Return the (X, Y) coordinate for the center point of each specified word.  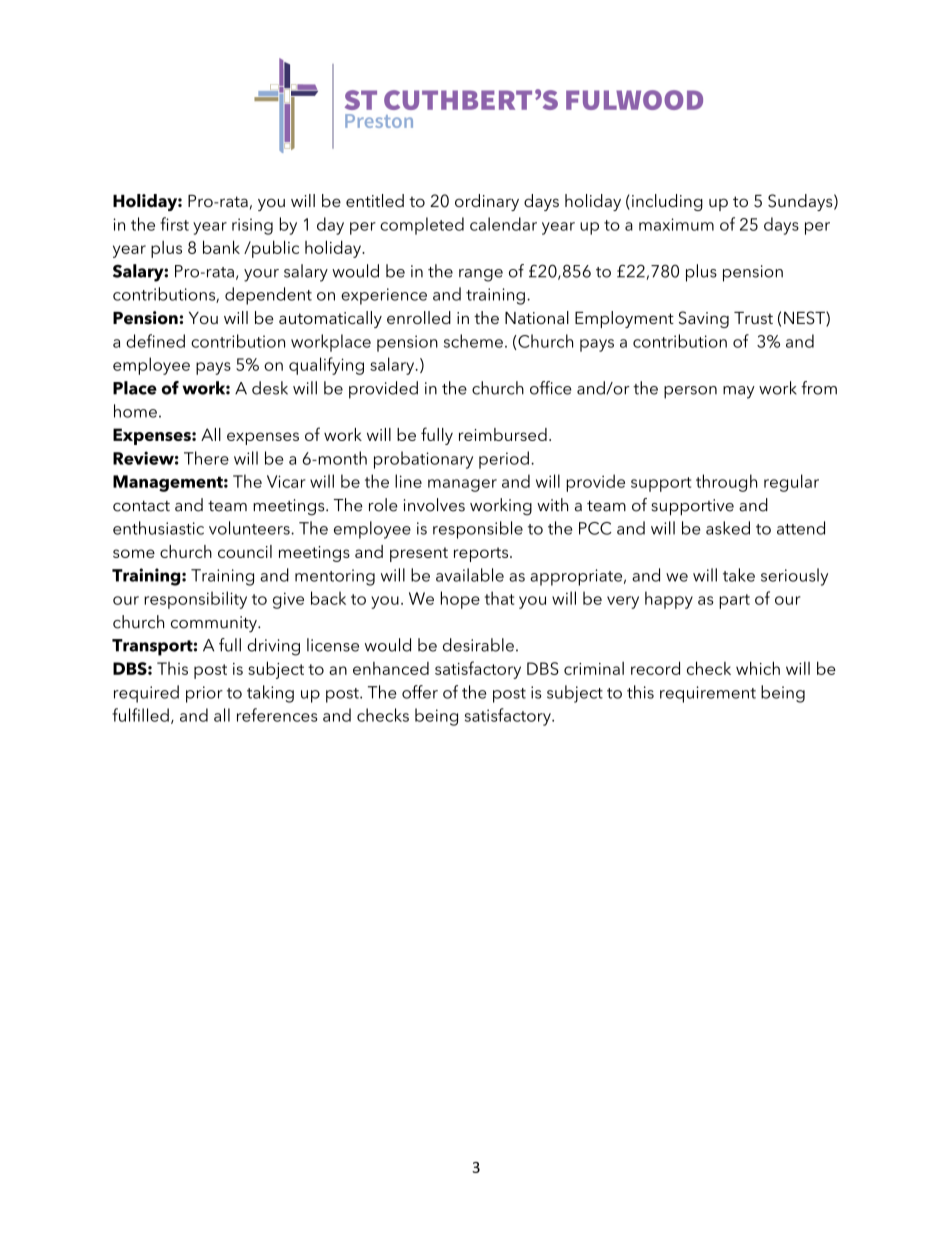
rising (252, 226)
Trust (753, 318)
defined (155, 341)
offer (420, 692)
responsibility (195, 600)
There (206, 458)
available (470, 575)
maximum (676, 224)
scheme (473, 341)
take (739, 575)
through (726, 483)
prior (204, 694)
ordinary (487, 202)
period (504, 460)
